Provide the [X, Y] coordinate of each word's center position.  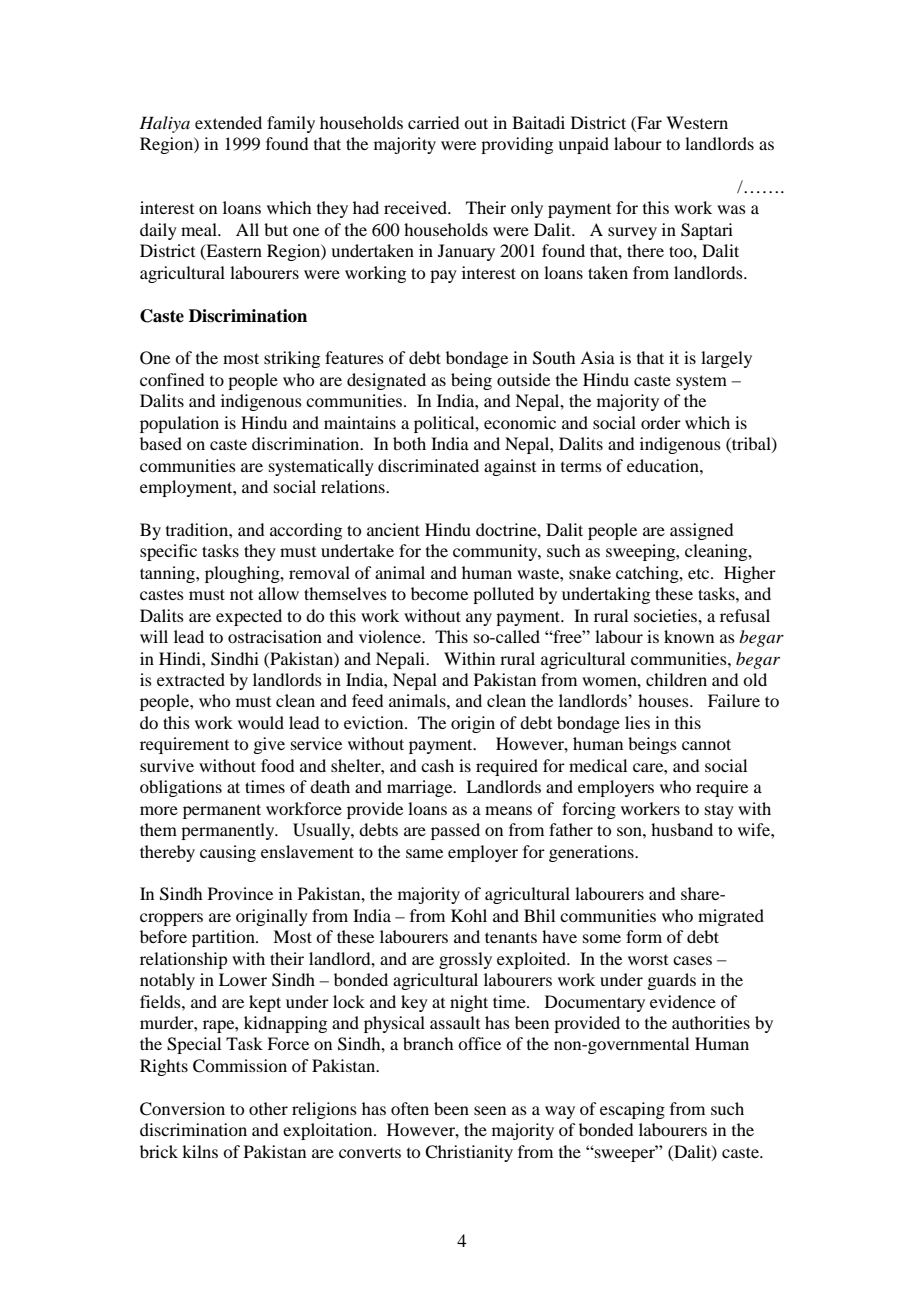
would [261, 722]
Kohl [469, 915]
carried [433, 122]
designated [386, 381]
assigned [701, 531]
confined [172, 379]
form [644, 936]
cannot [706, 744]
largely [726, 359]
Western [697, 122]
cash [437, 765]
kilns [200, 1151]
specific [168, 552]
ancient [393, 529]
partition [224, 938]
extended [228, 122]
